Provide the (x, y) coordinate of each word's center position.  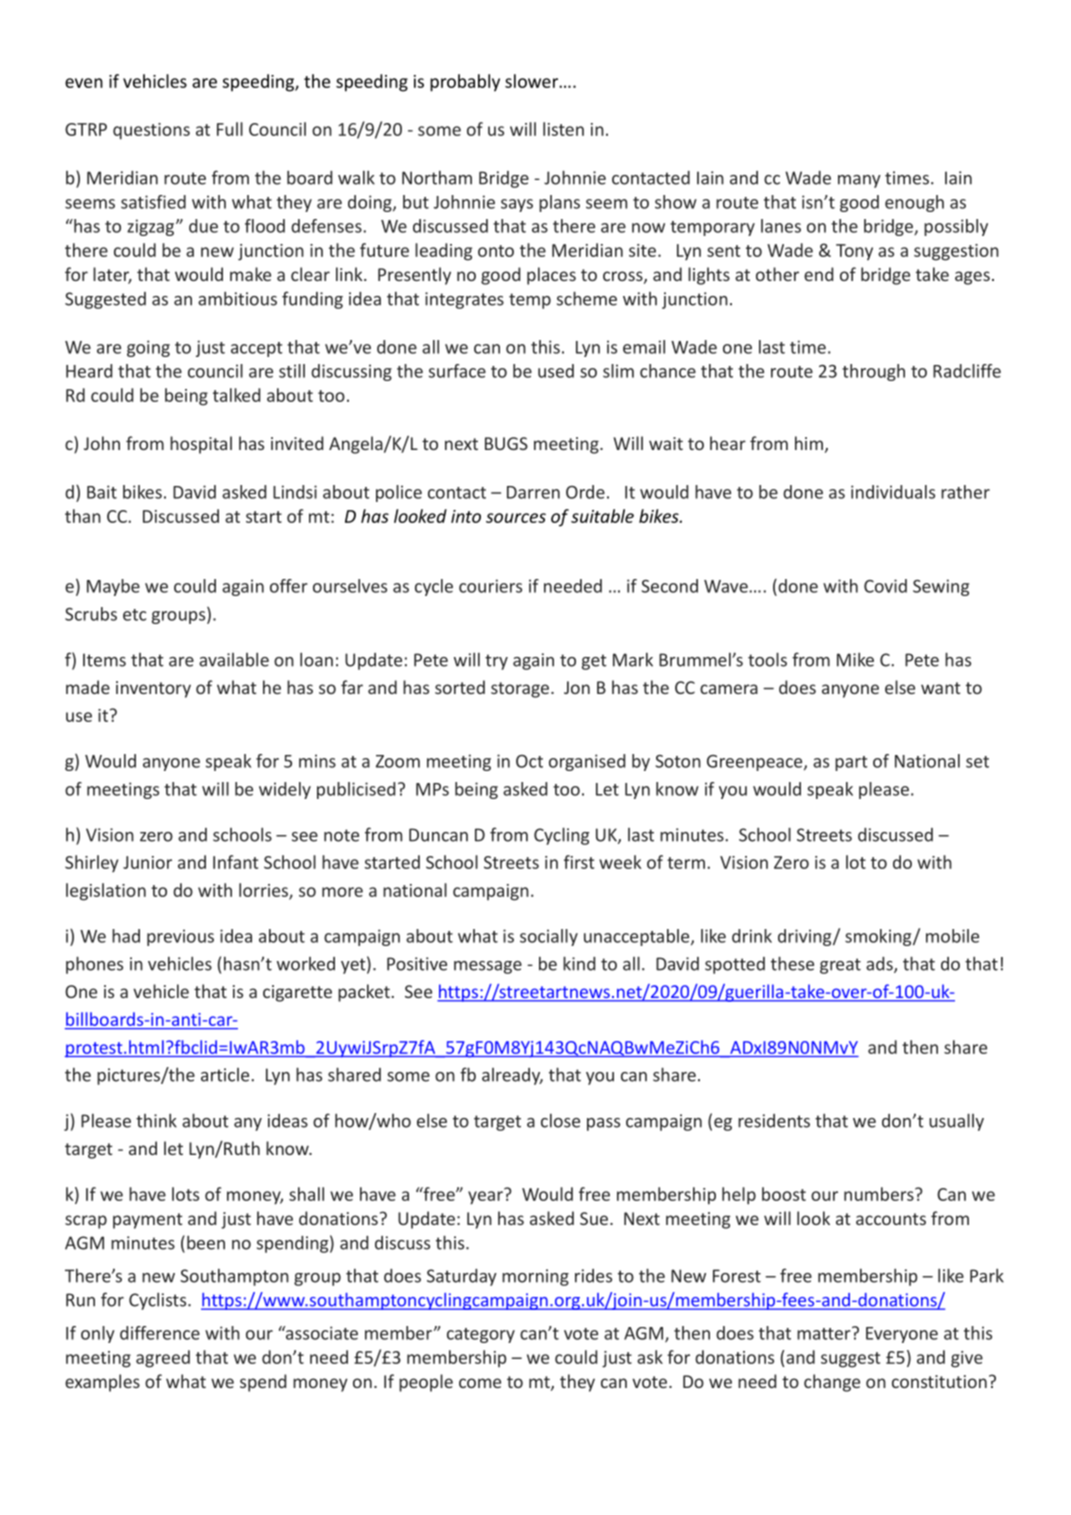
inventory (153, 689)
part (851, 763)
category (481, 1335)
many (859, 181)
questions (151, 131)
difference (160, 1333)
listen (563, 129)
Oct (529, 761)
